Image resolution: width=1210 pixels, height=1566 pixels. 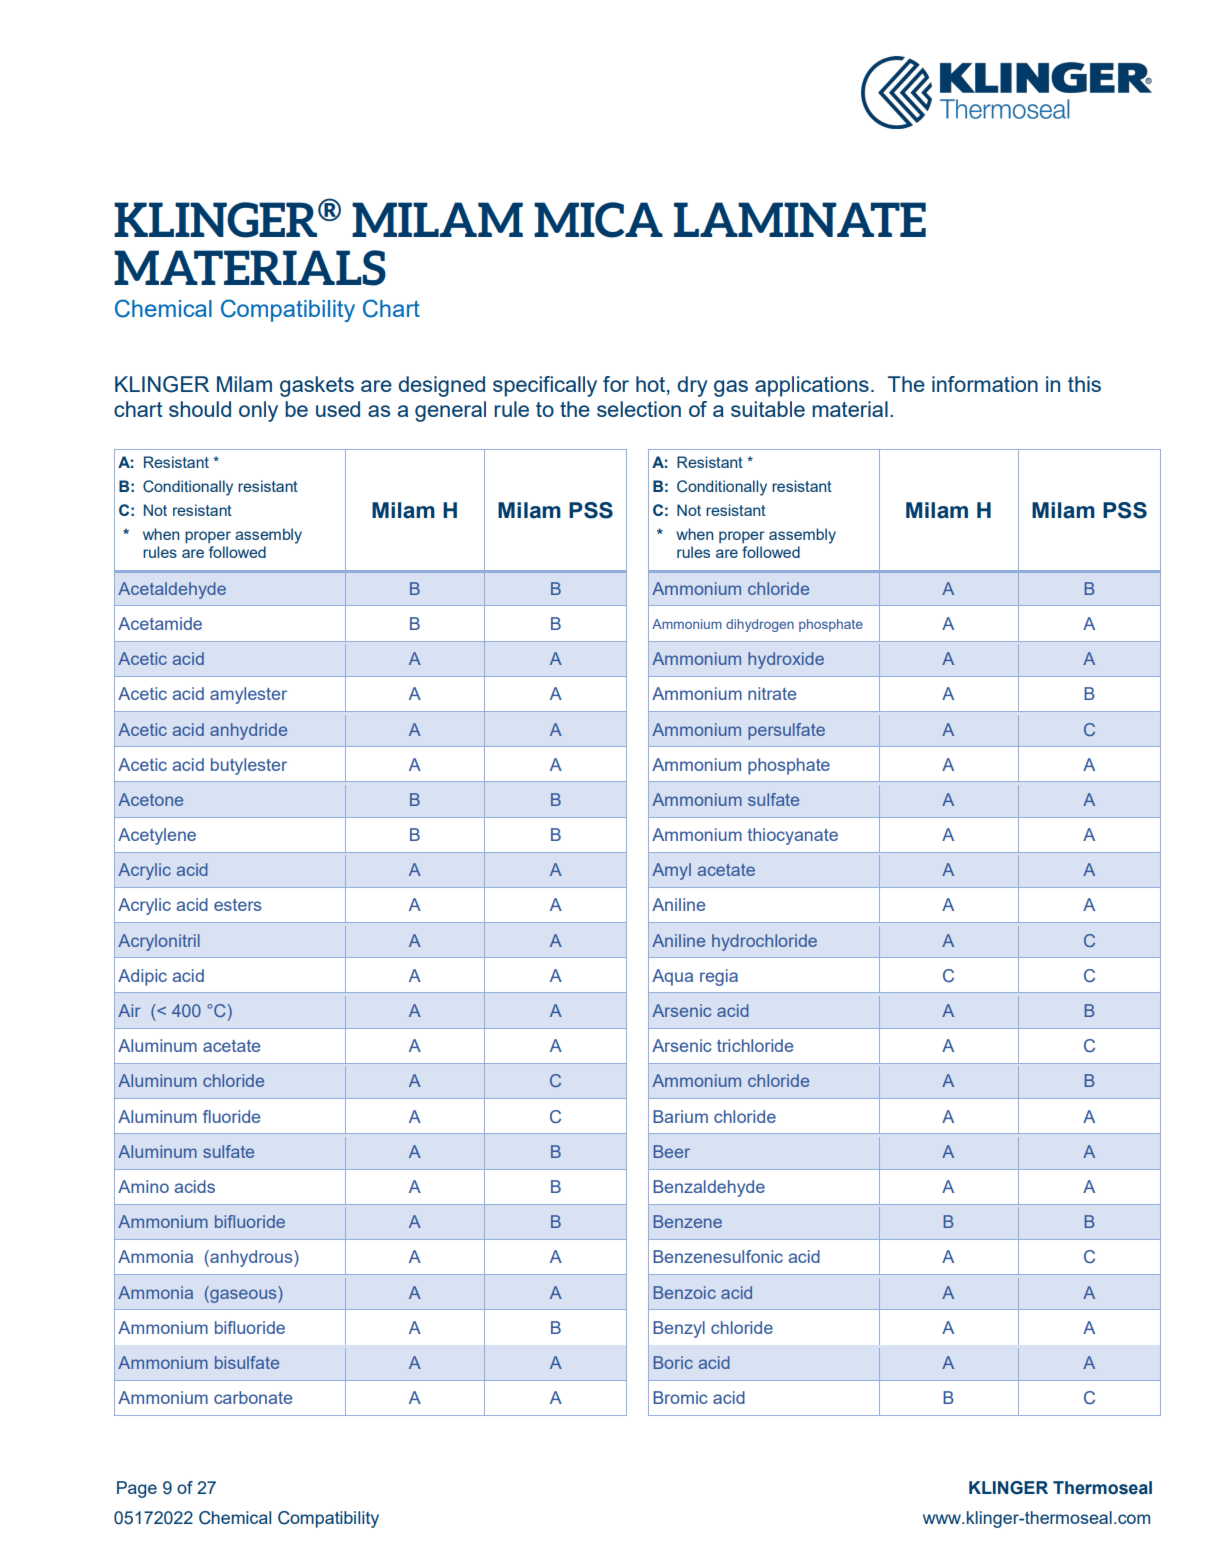 What do you see at coordinates (317, 386) in the document?
I see `gaskets` at bounding box center [317, 386].
